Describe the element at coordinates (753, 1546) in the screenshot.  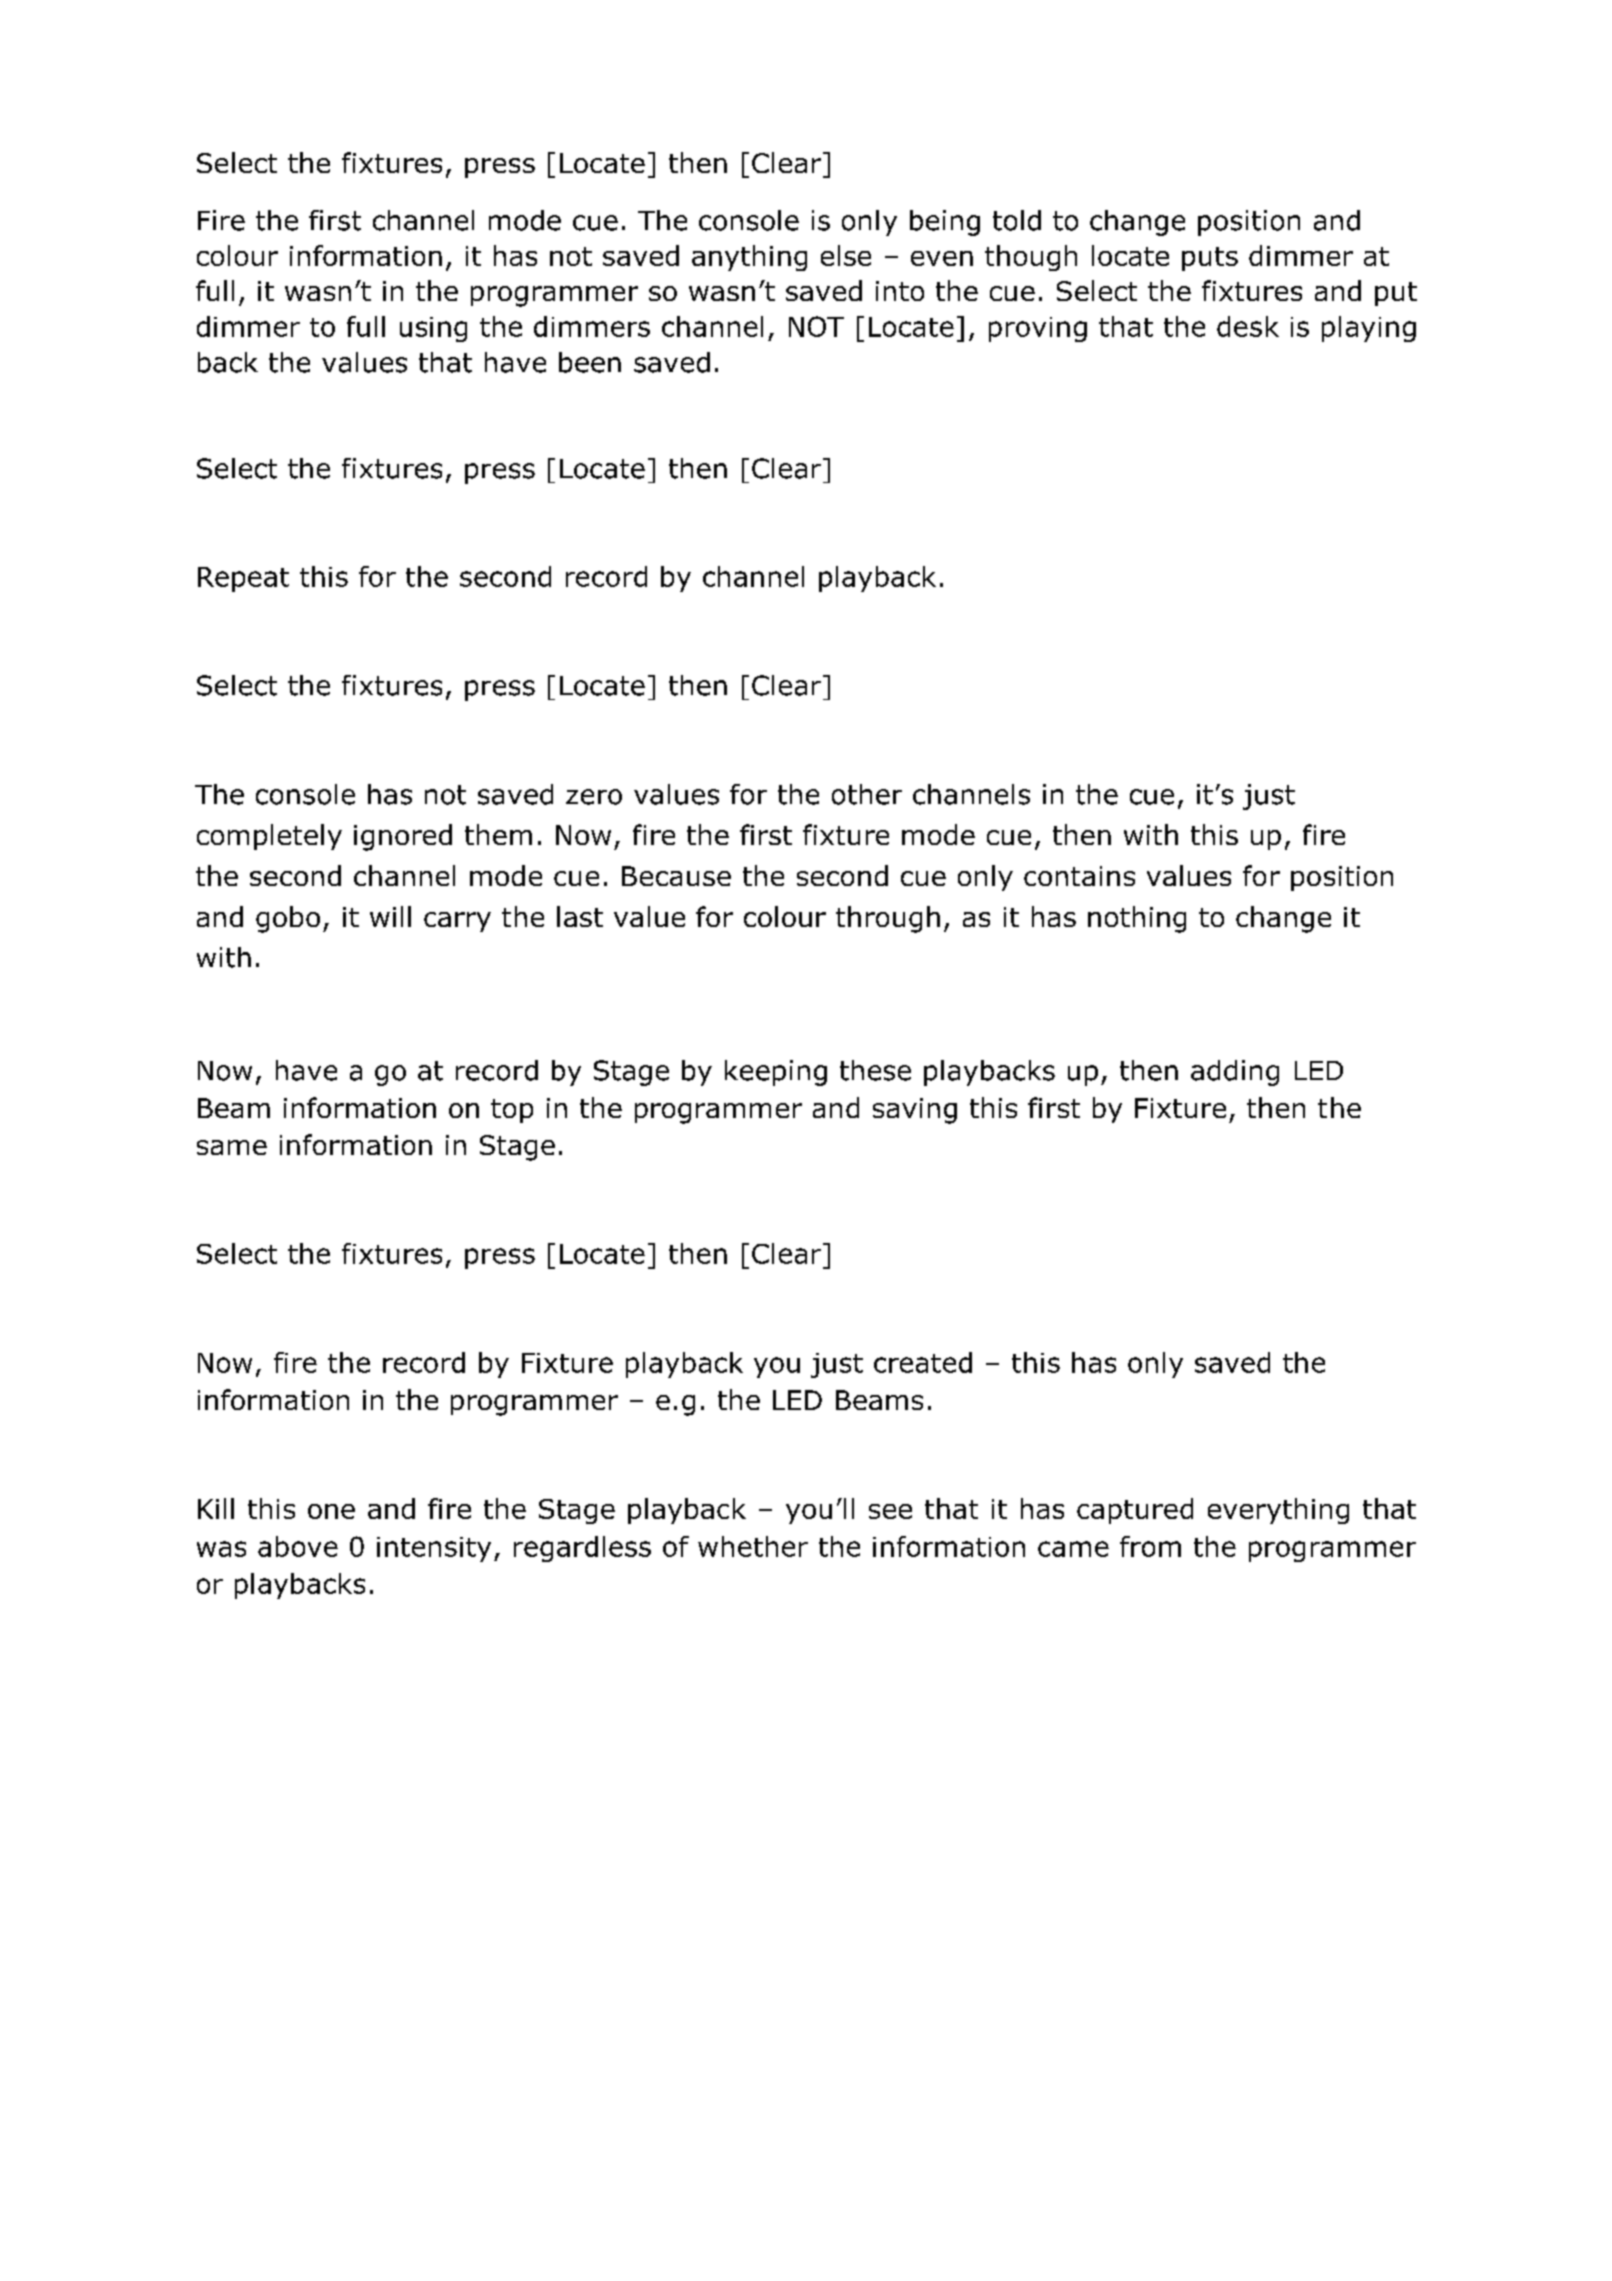
I see `whether` at that location.
